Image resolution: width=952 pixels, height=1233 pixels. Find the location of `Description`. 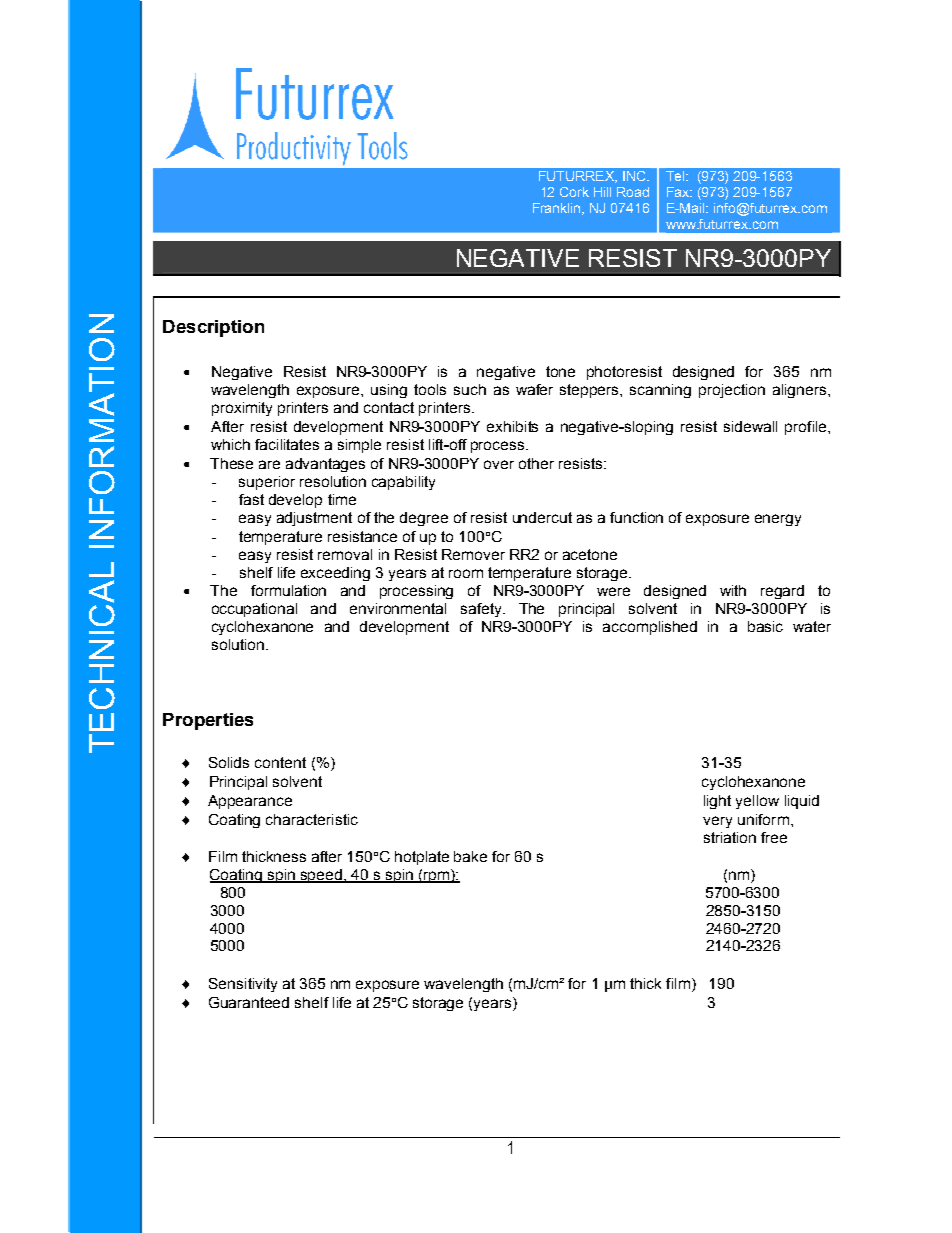

Description is located at coordinates (213, 328).
